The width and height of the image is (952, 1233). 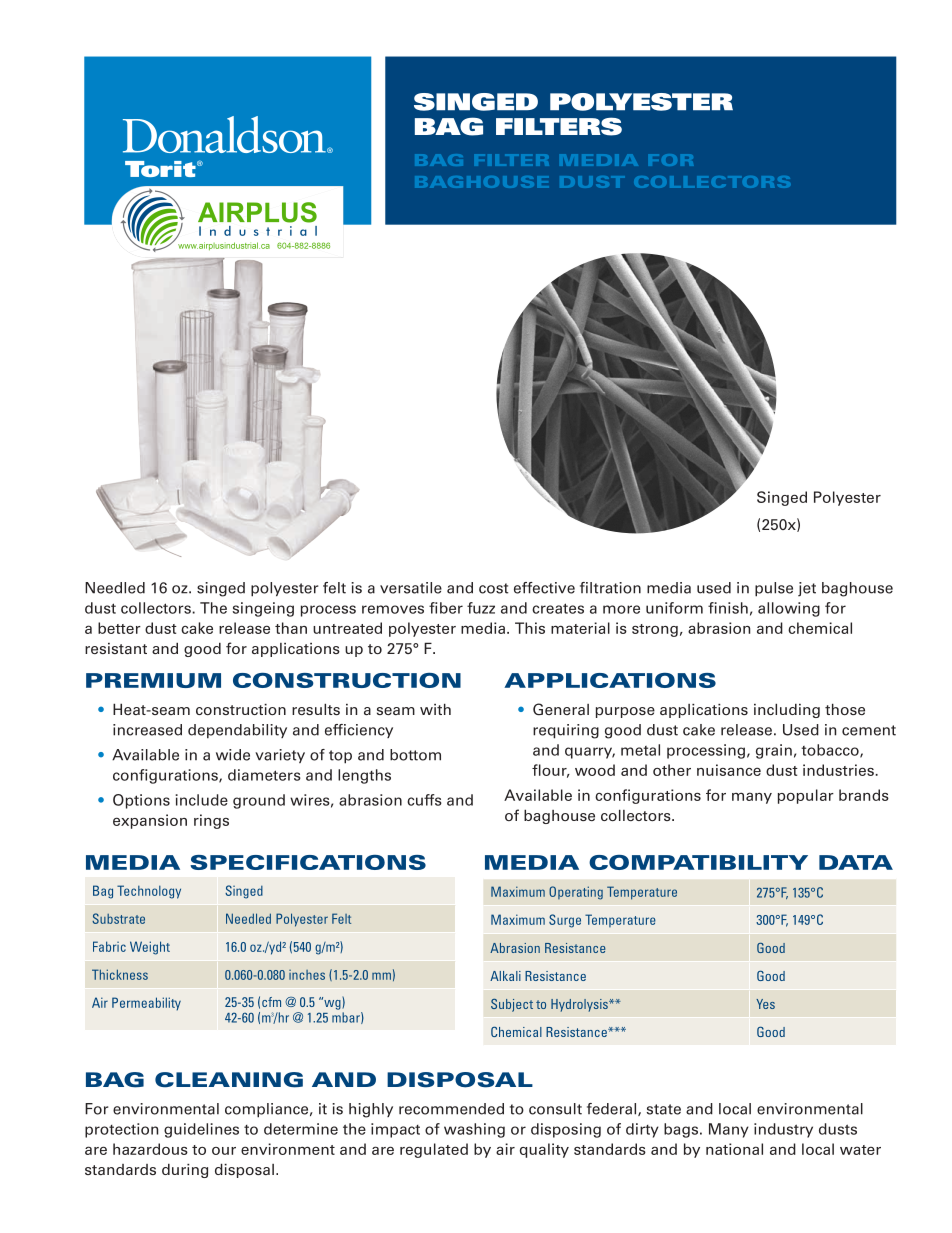 I want to click on Operating, so click(x=576, y=893).
